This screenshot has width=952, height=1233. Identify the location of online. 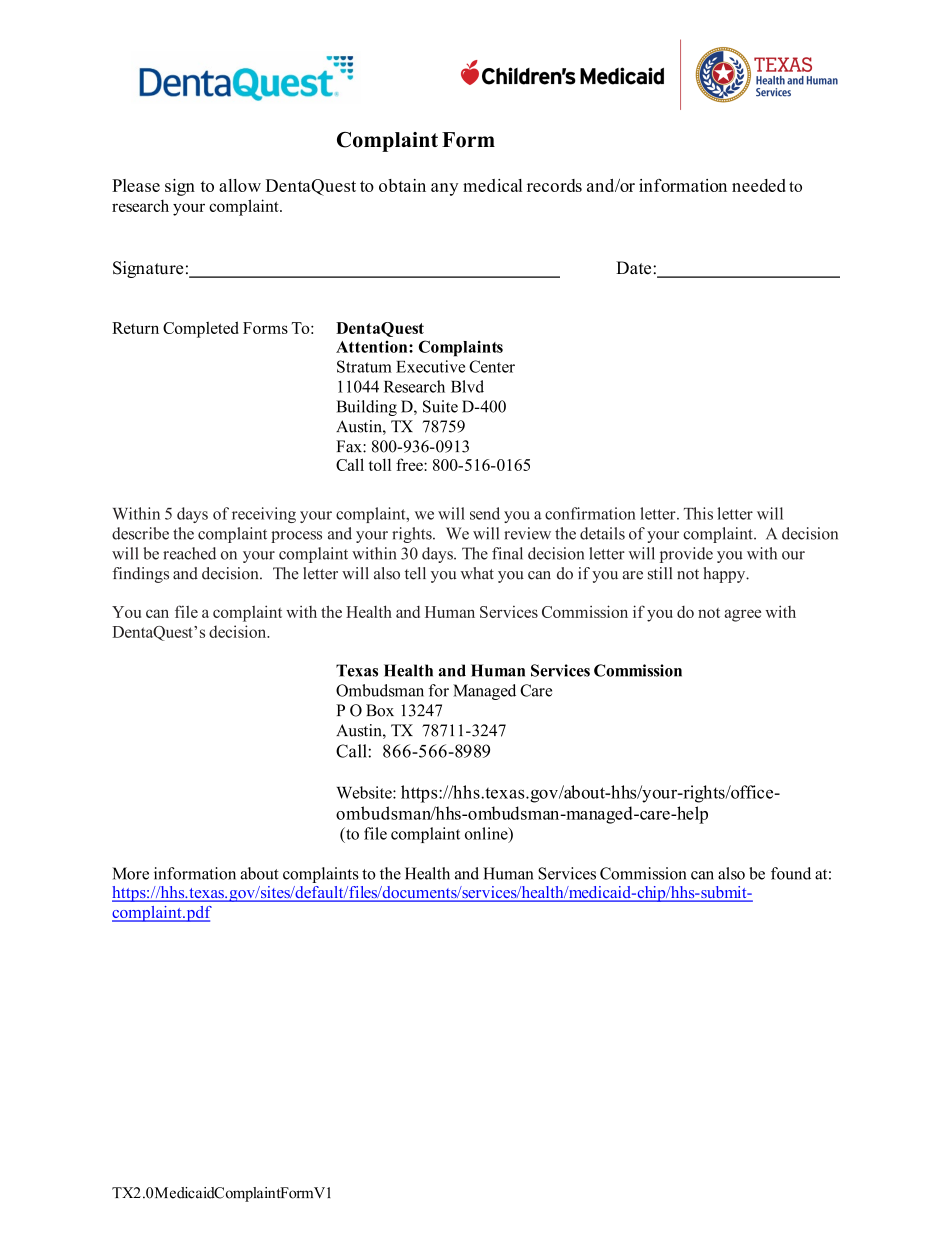
(487, 834).
